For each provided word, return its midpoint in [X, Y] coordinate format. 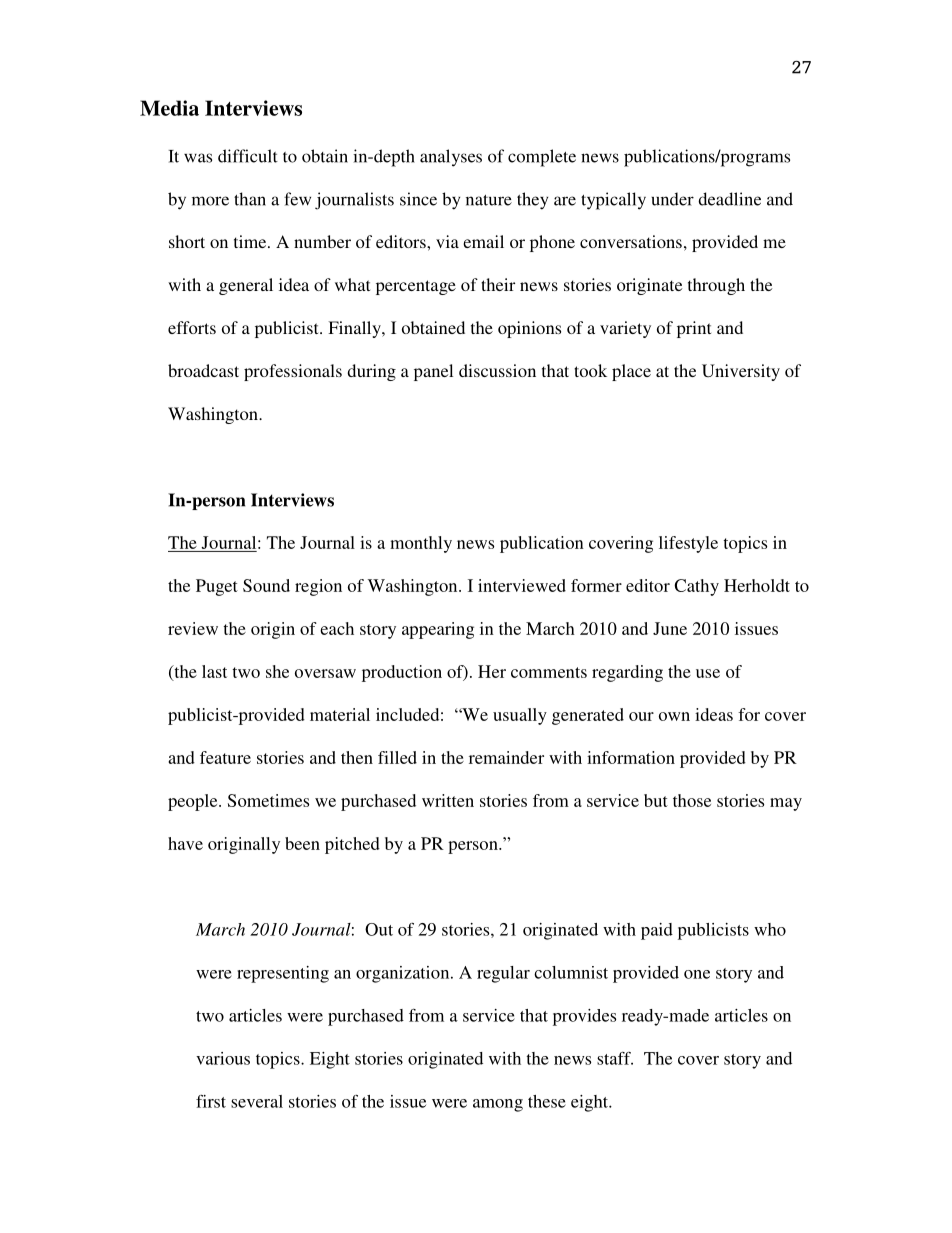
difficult [248, 156]
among [498, 1105]
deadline [729, 199]
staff [615, 1058]
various [223, 1058]
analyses [451, 158]
